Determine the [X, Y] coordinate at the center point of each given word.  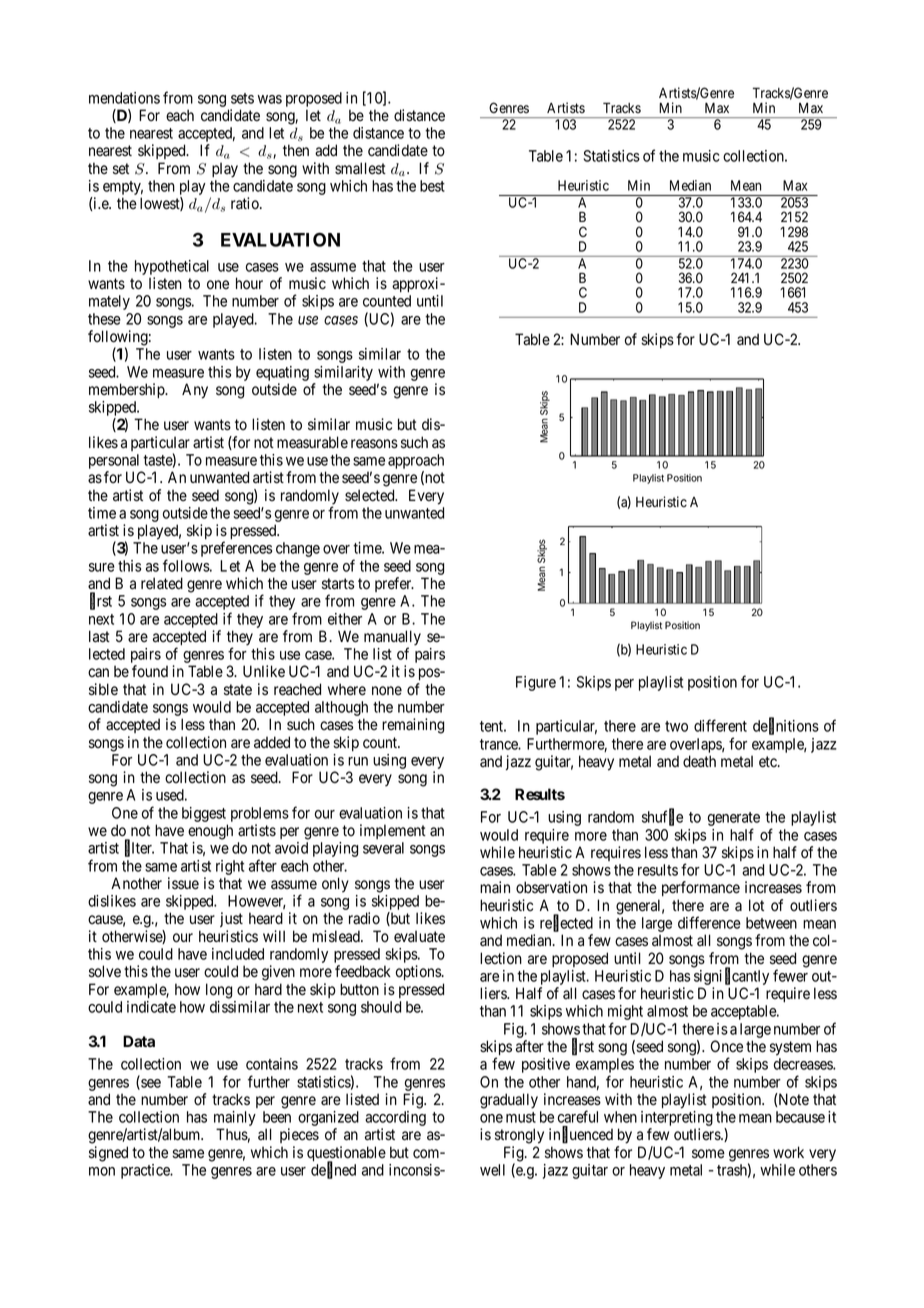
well [492, 1170]
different [720, 725]
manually [392, 639]
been [277, 1117]
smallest [360, 168]
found [150, 671]
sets [242, 98]
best [432, 186]
